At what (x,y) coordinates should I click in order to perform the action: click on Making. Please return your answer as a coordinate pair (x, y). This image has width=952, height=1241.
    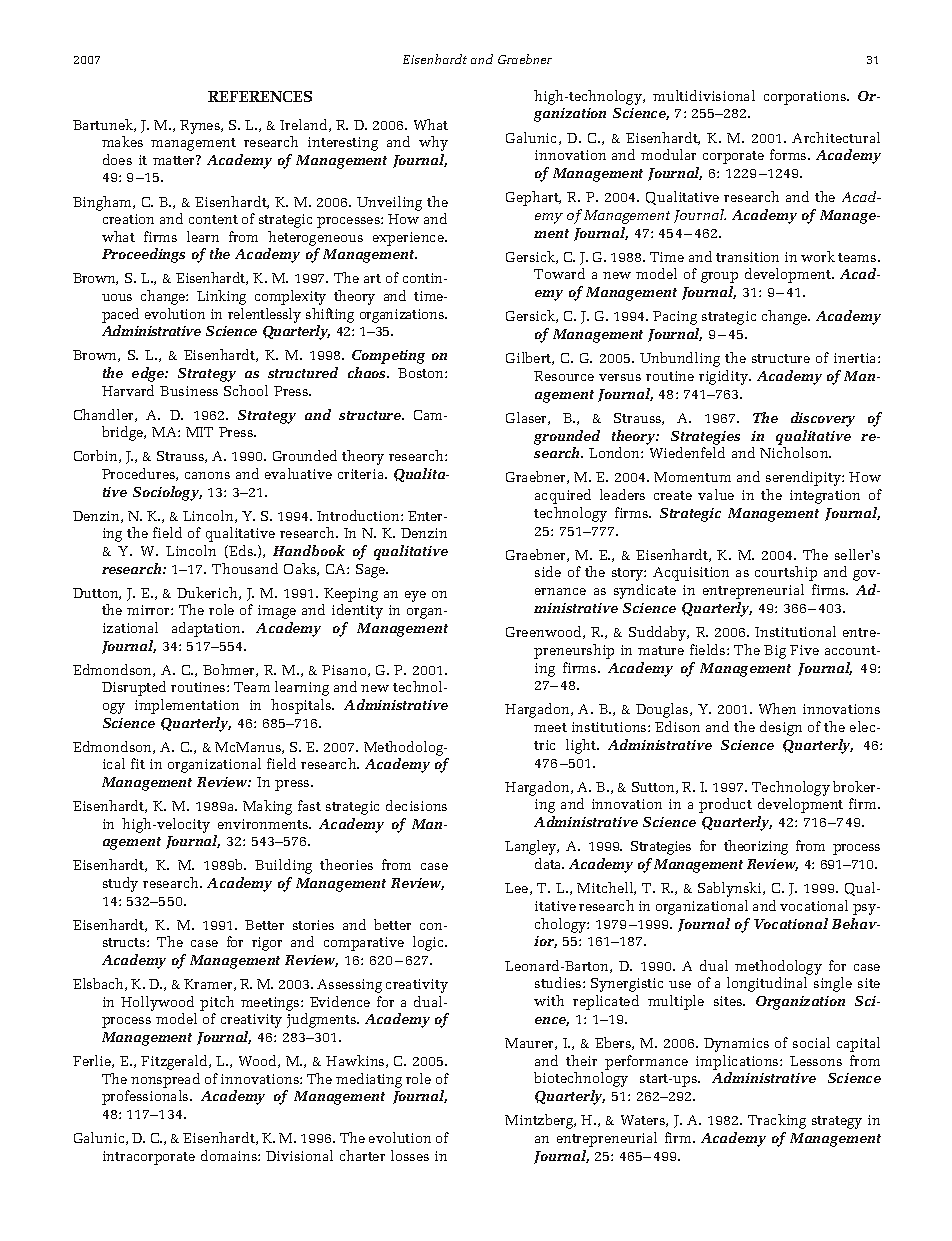
    Looking at the image, I should click on (267, 807).
